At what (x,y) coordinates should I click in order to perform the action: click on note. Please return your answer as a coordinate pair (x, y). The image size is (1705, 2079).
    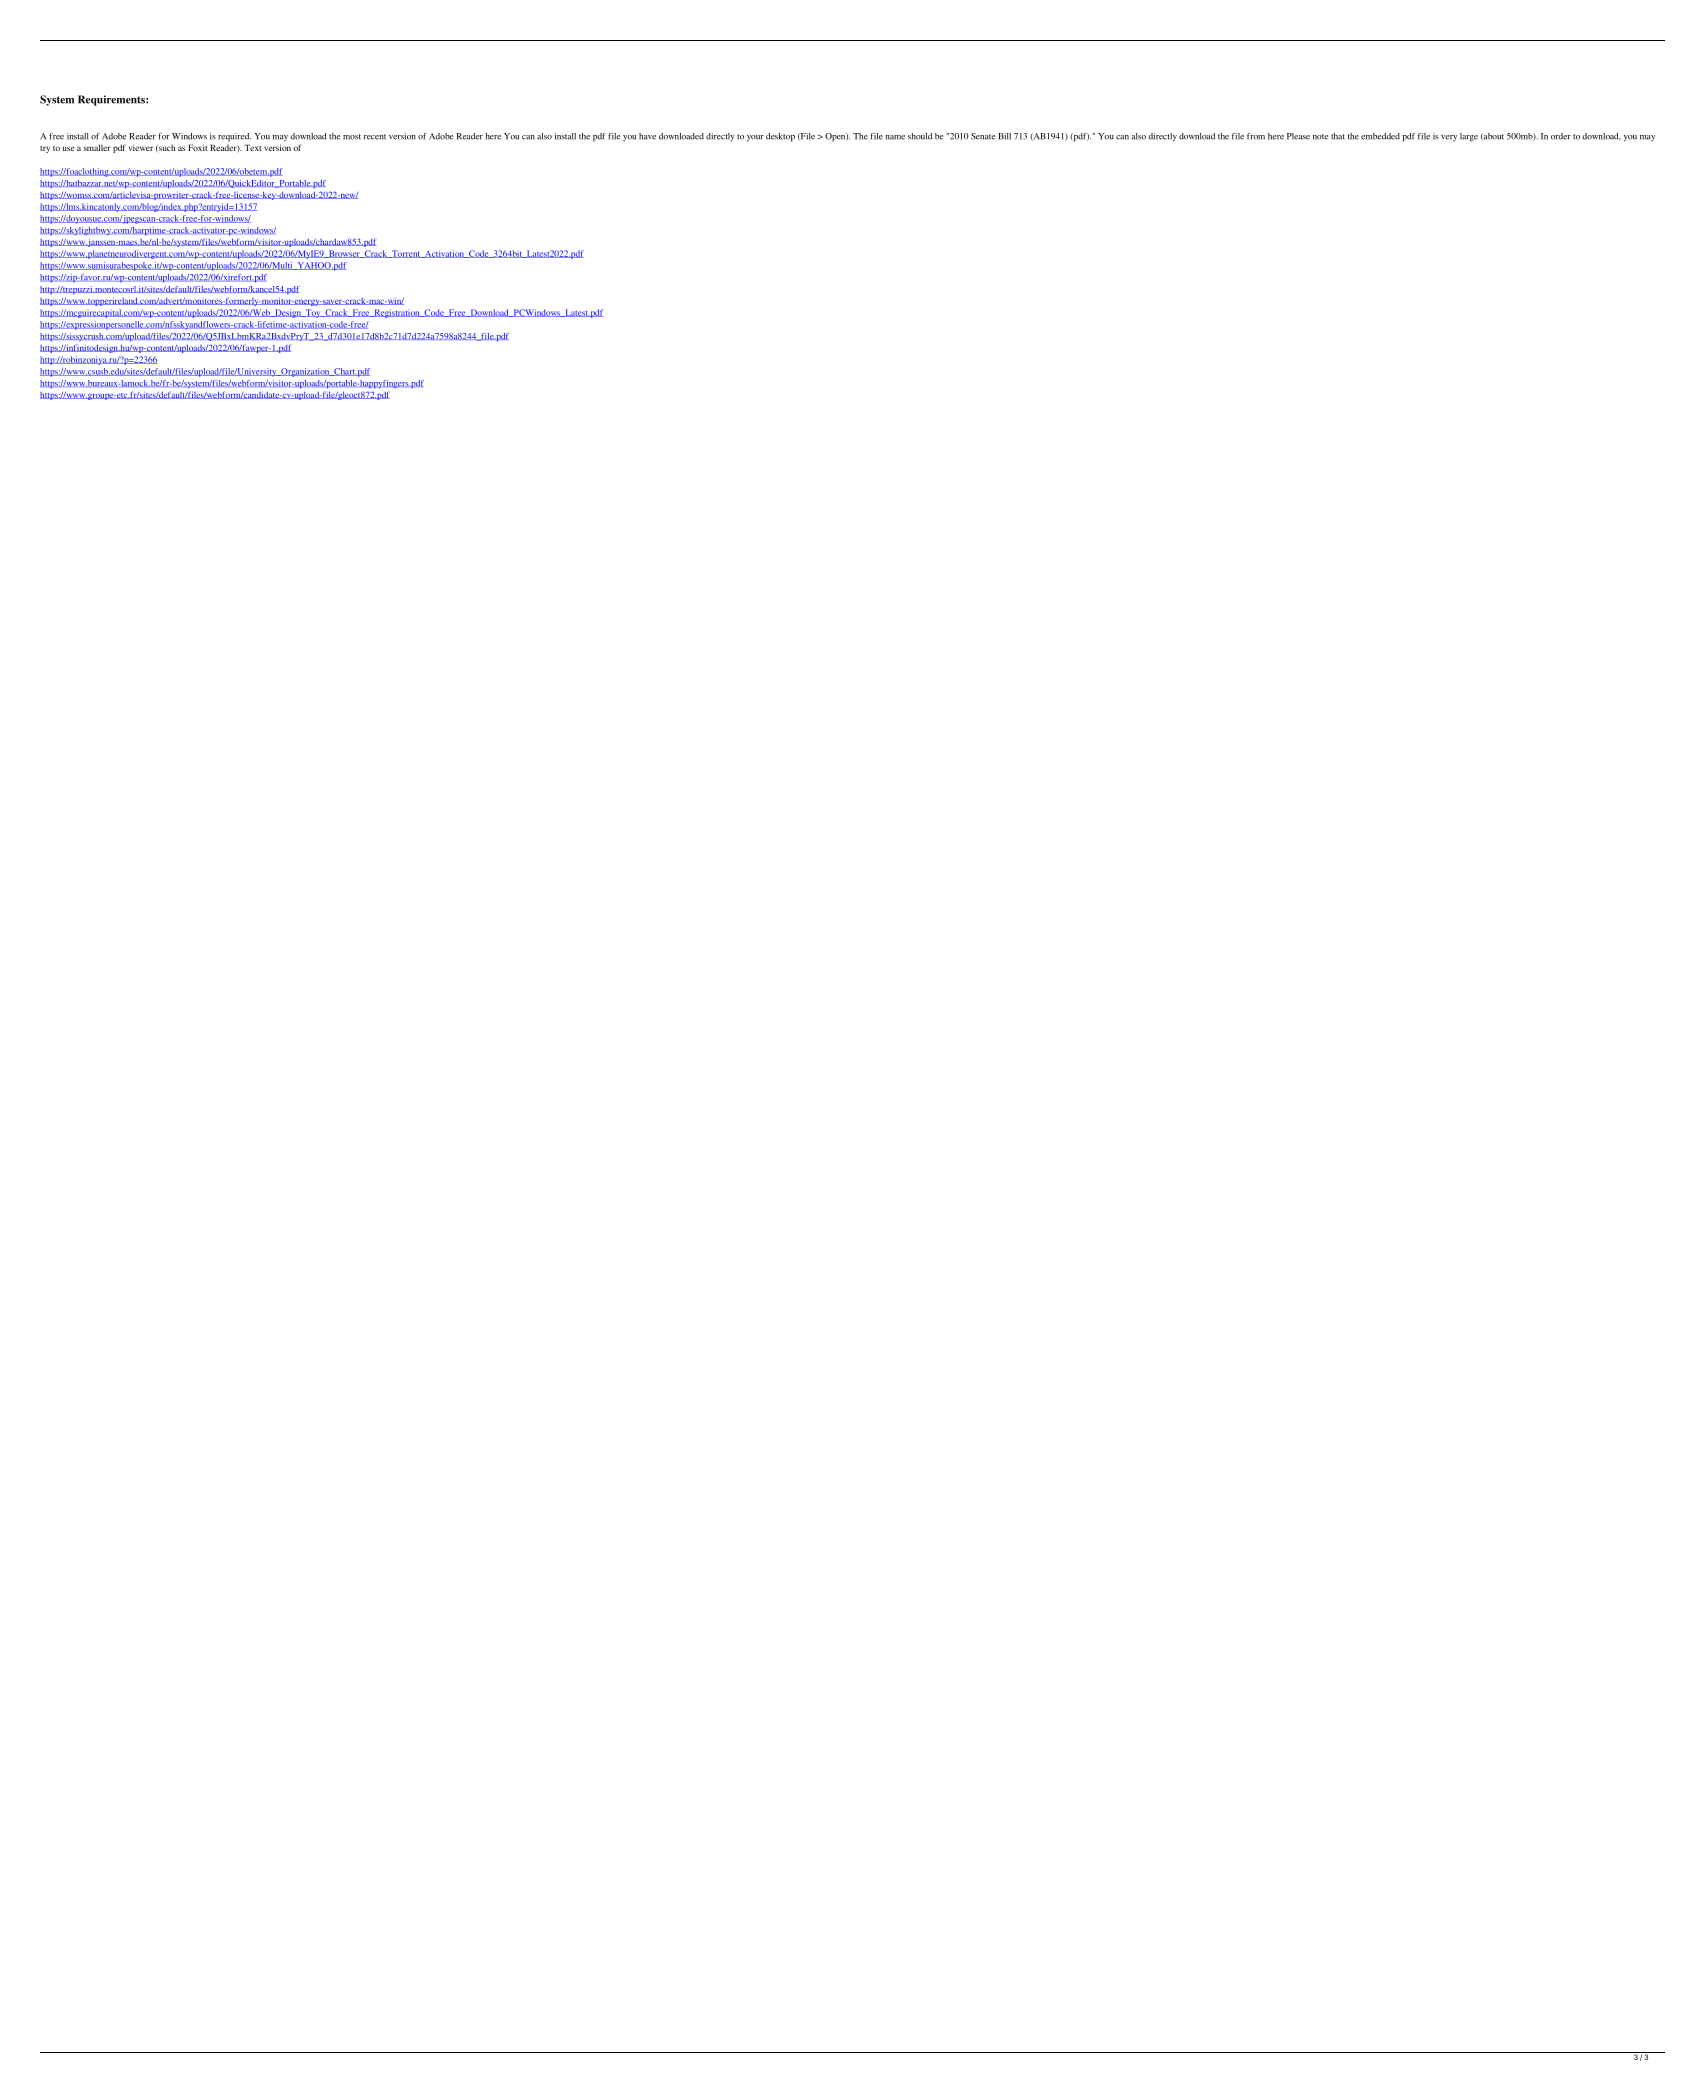
    Looking at the image, I should click on (1320, 137).
